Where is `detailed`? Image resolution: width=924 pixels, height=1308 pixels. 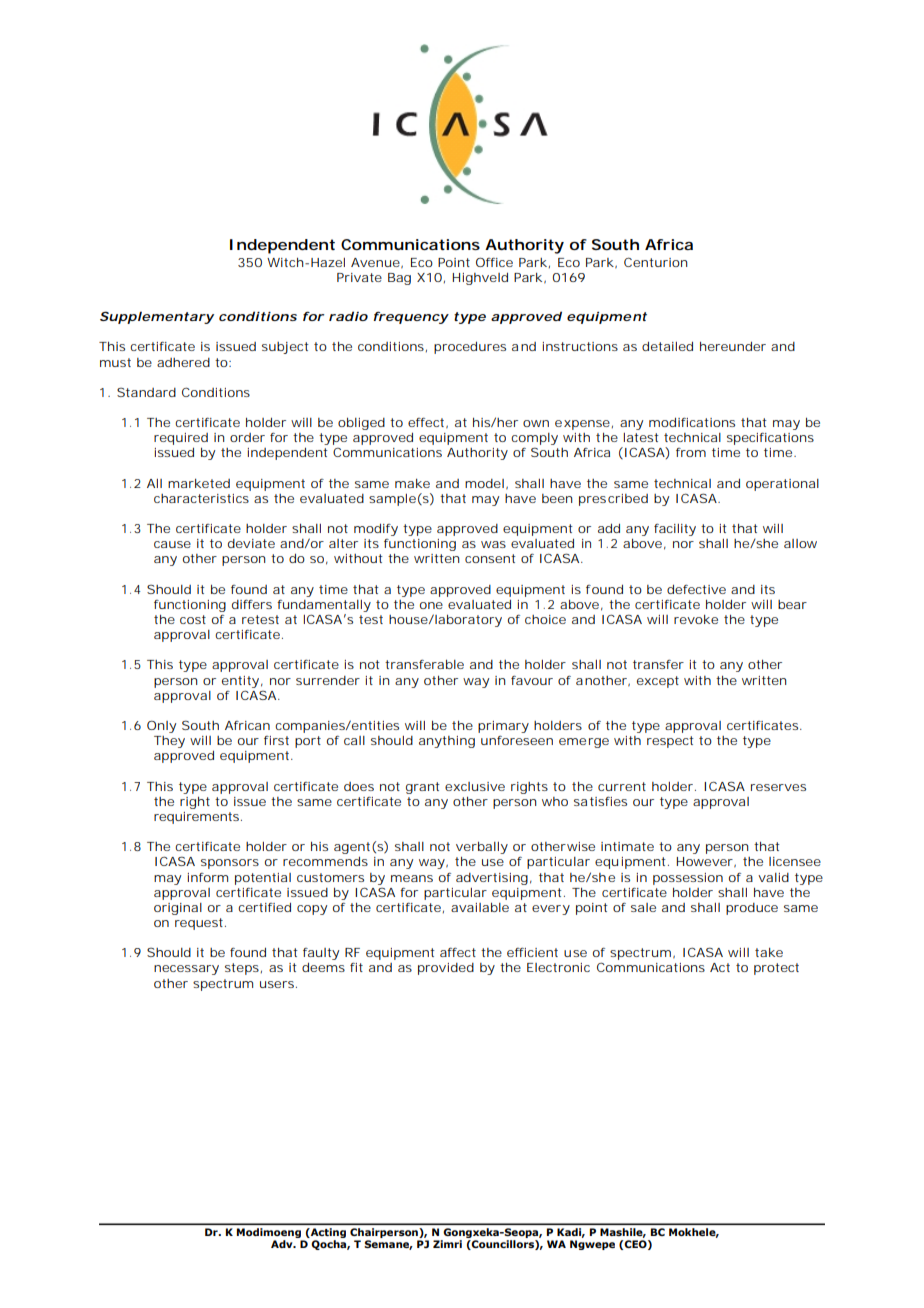 detailed is located at coordinates (667, 346).
